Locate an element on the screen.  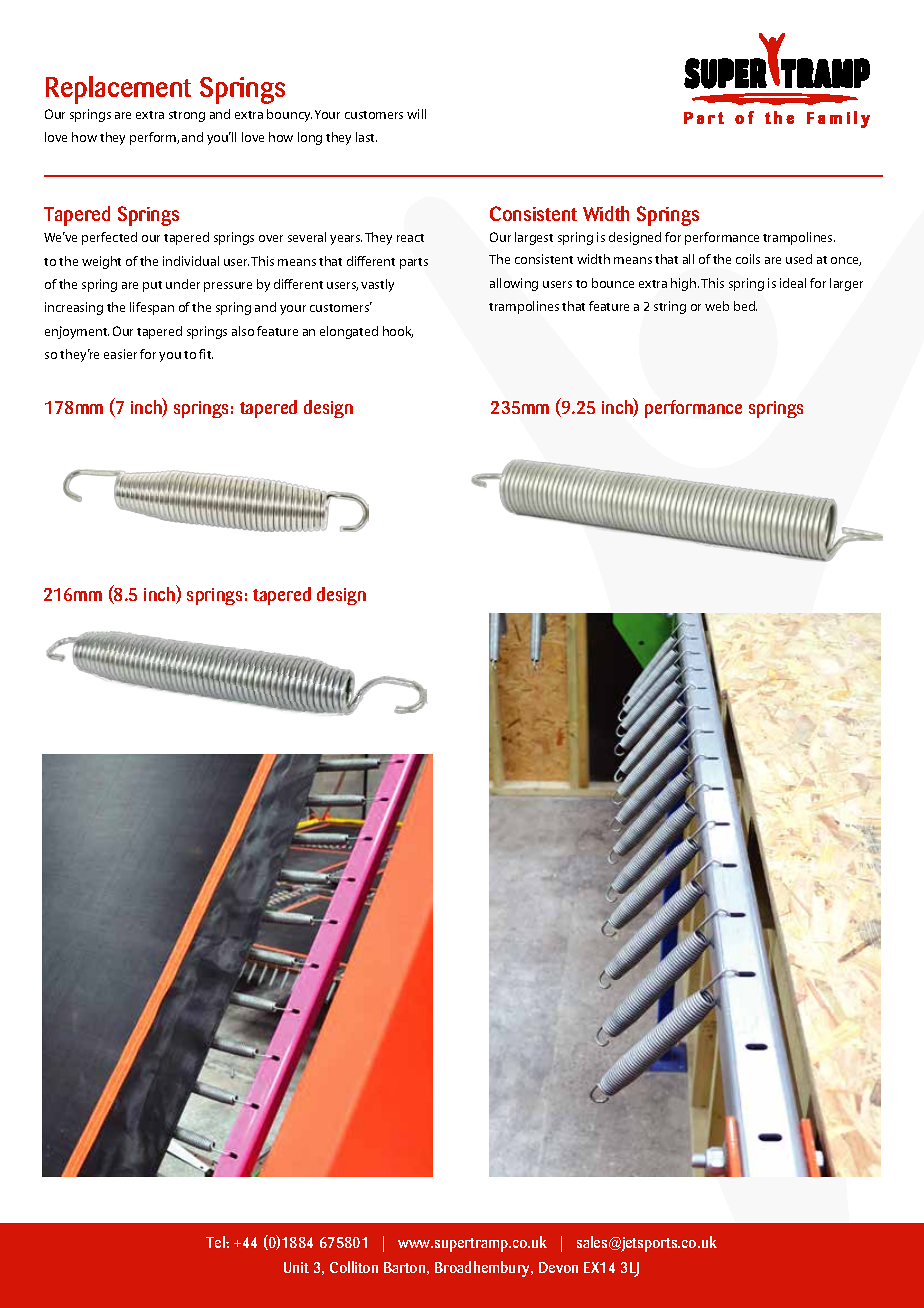
easier is located at coordinates (120, 354).
